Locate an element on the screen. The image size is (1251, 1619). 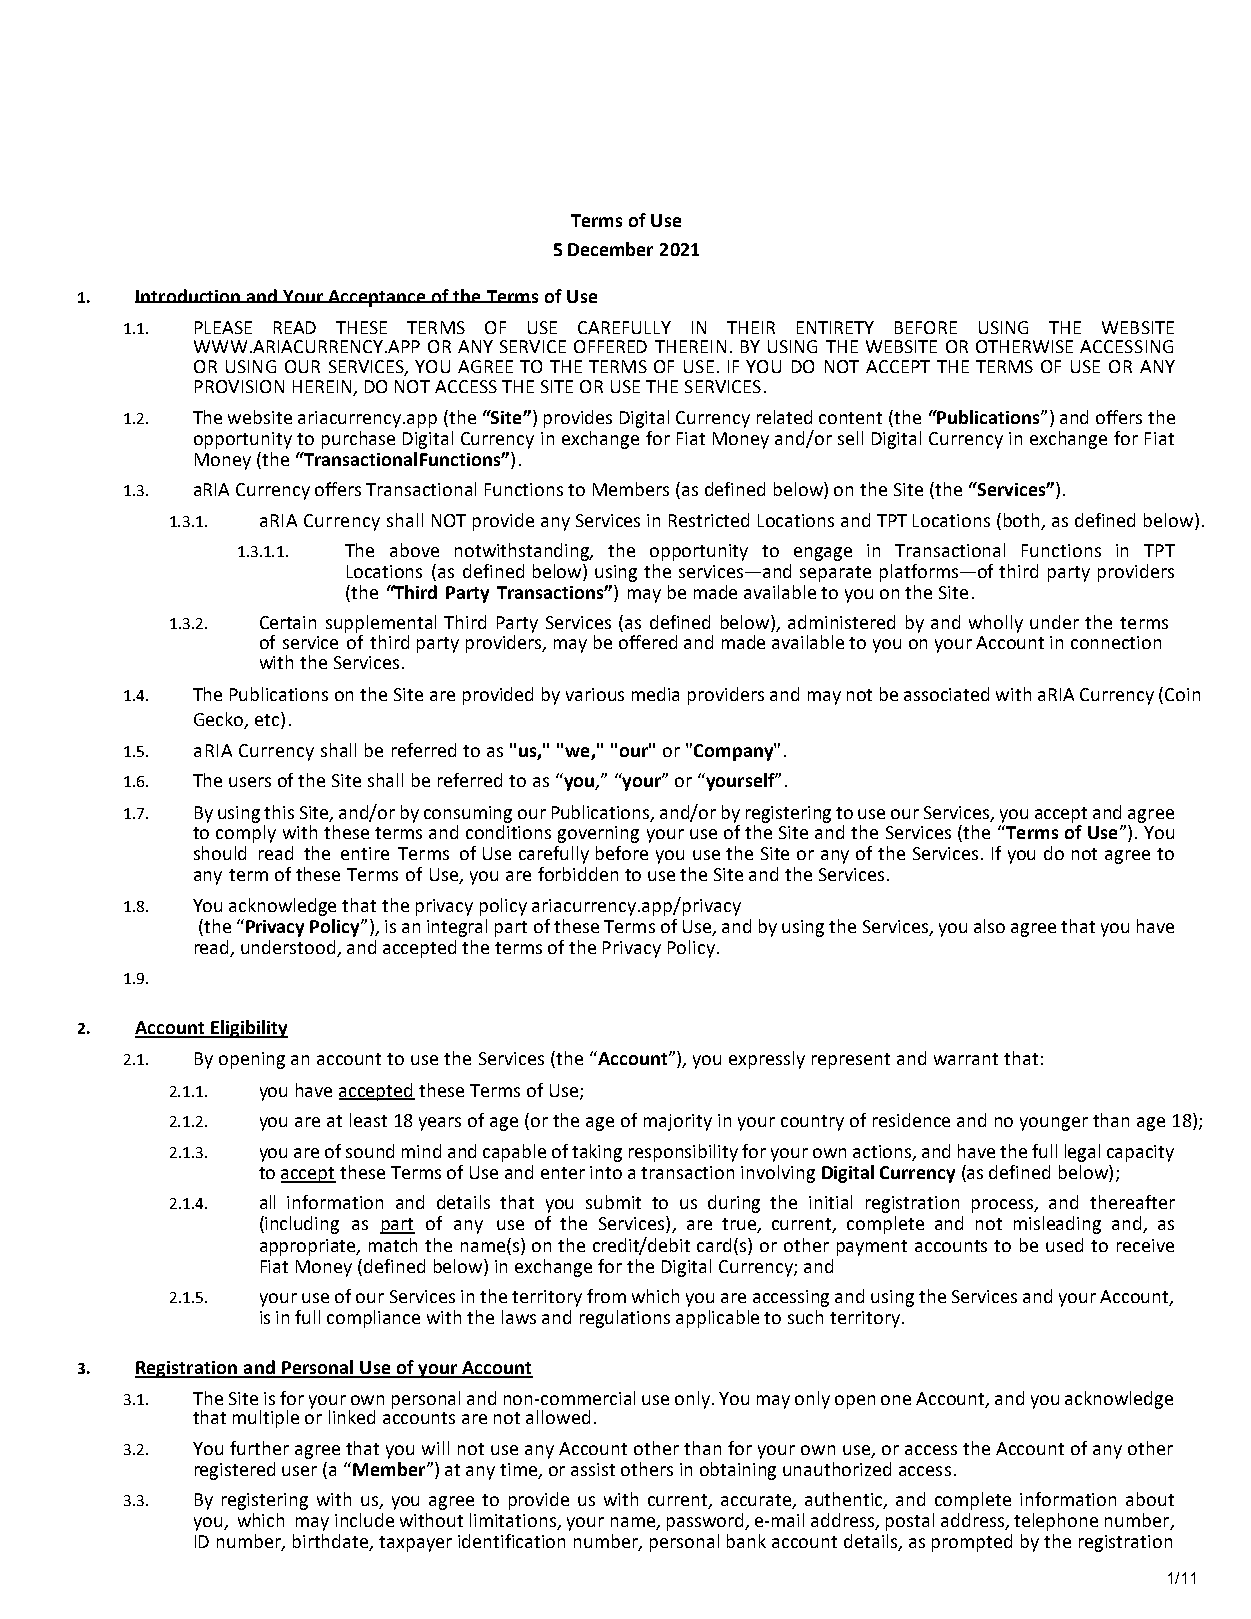
PLEASE is located at coordinates (223, 327).
